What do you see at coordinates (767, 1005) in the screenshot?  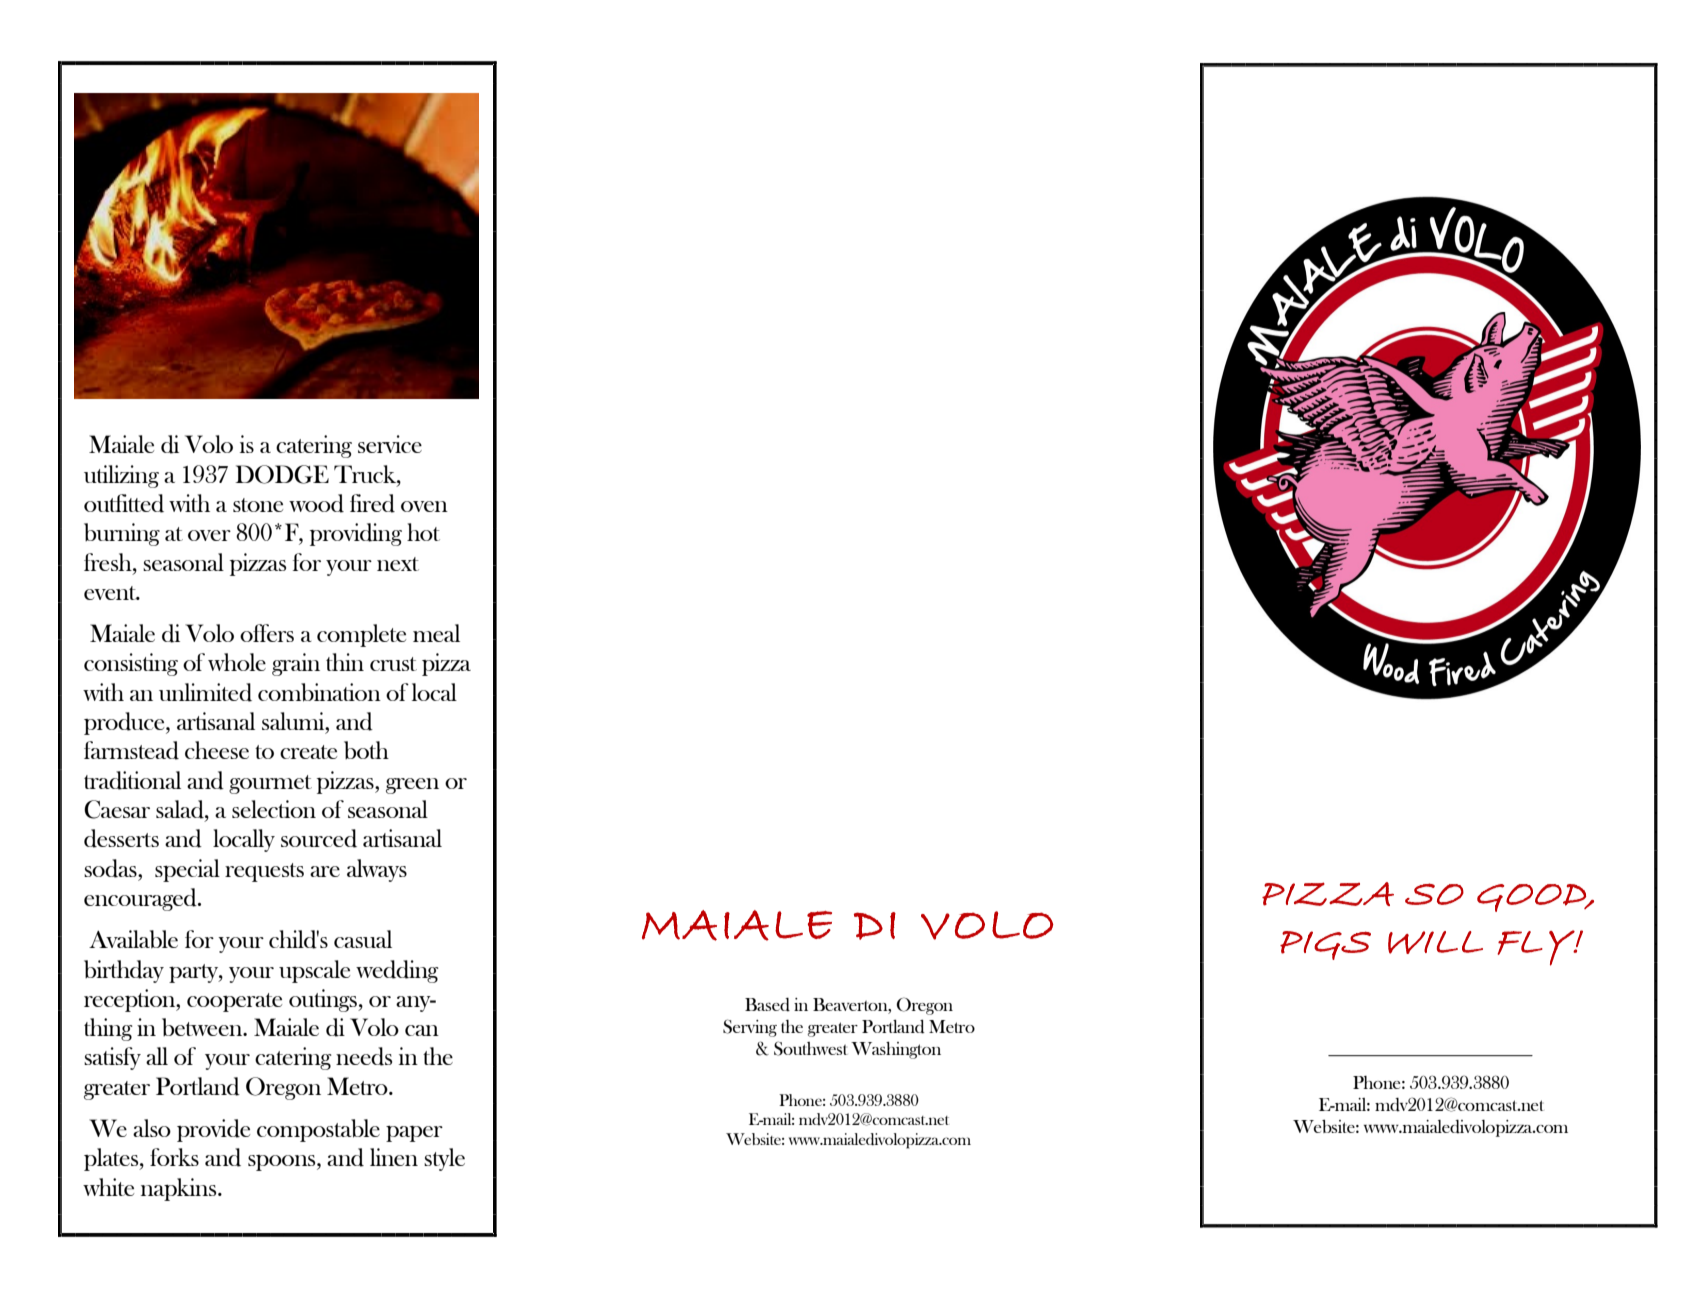 I see `Based` at bounding box center [767, 1005].
